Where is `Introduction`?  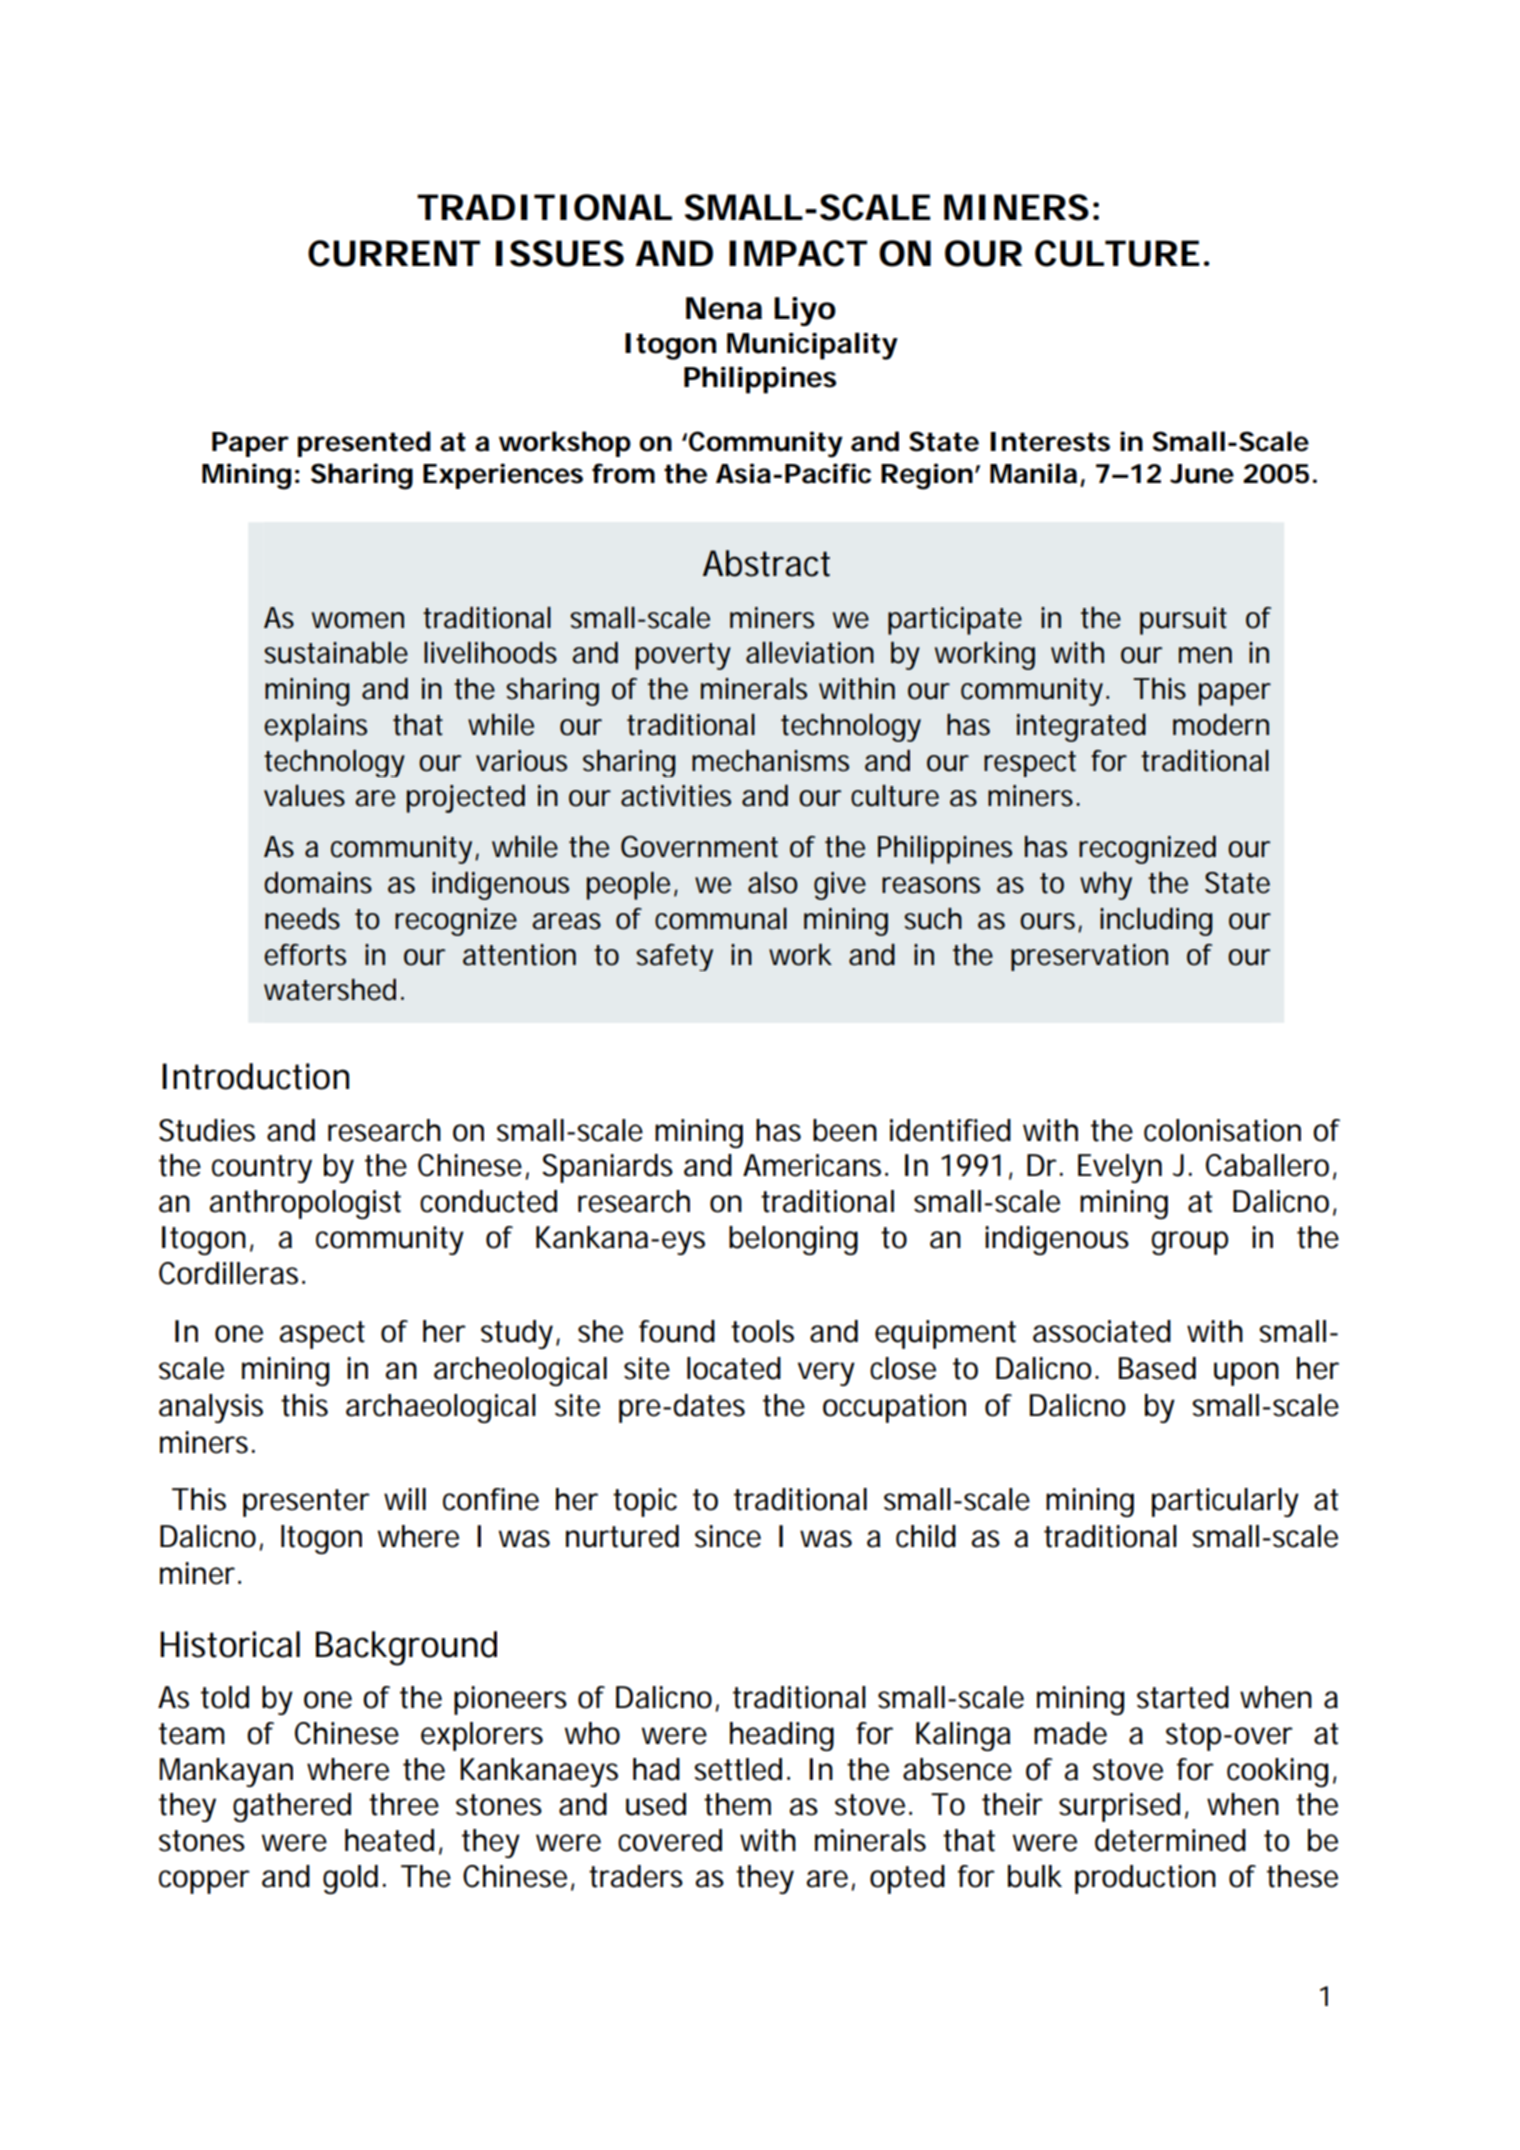 Introduction is located at coordinates (255, 1076).
